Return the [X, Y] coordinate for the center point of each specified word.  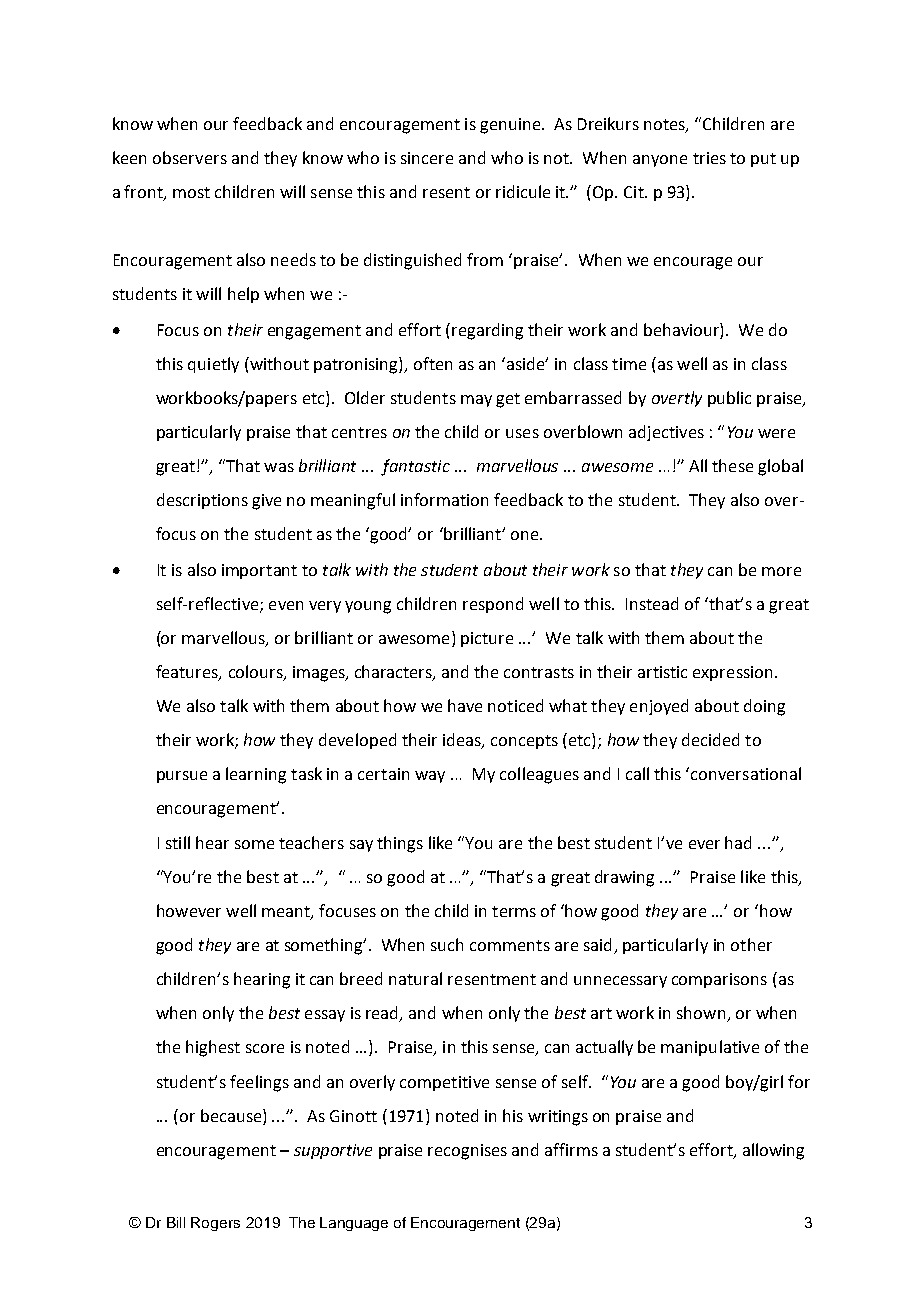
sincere [427, 158]
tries [709, 158]
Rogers [215, 1224]
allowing [773, 1151]
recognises [467, 1152]
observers [190, 157]
